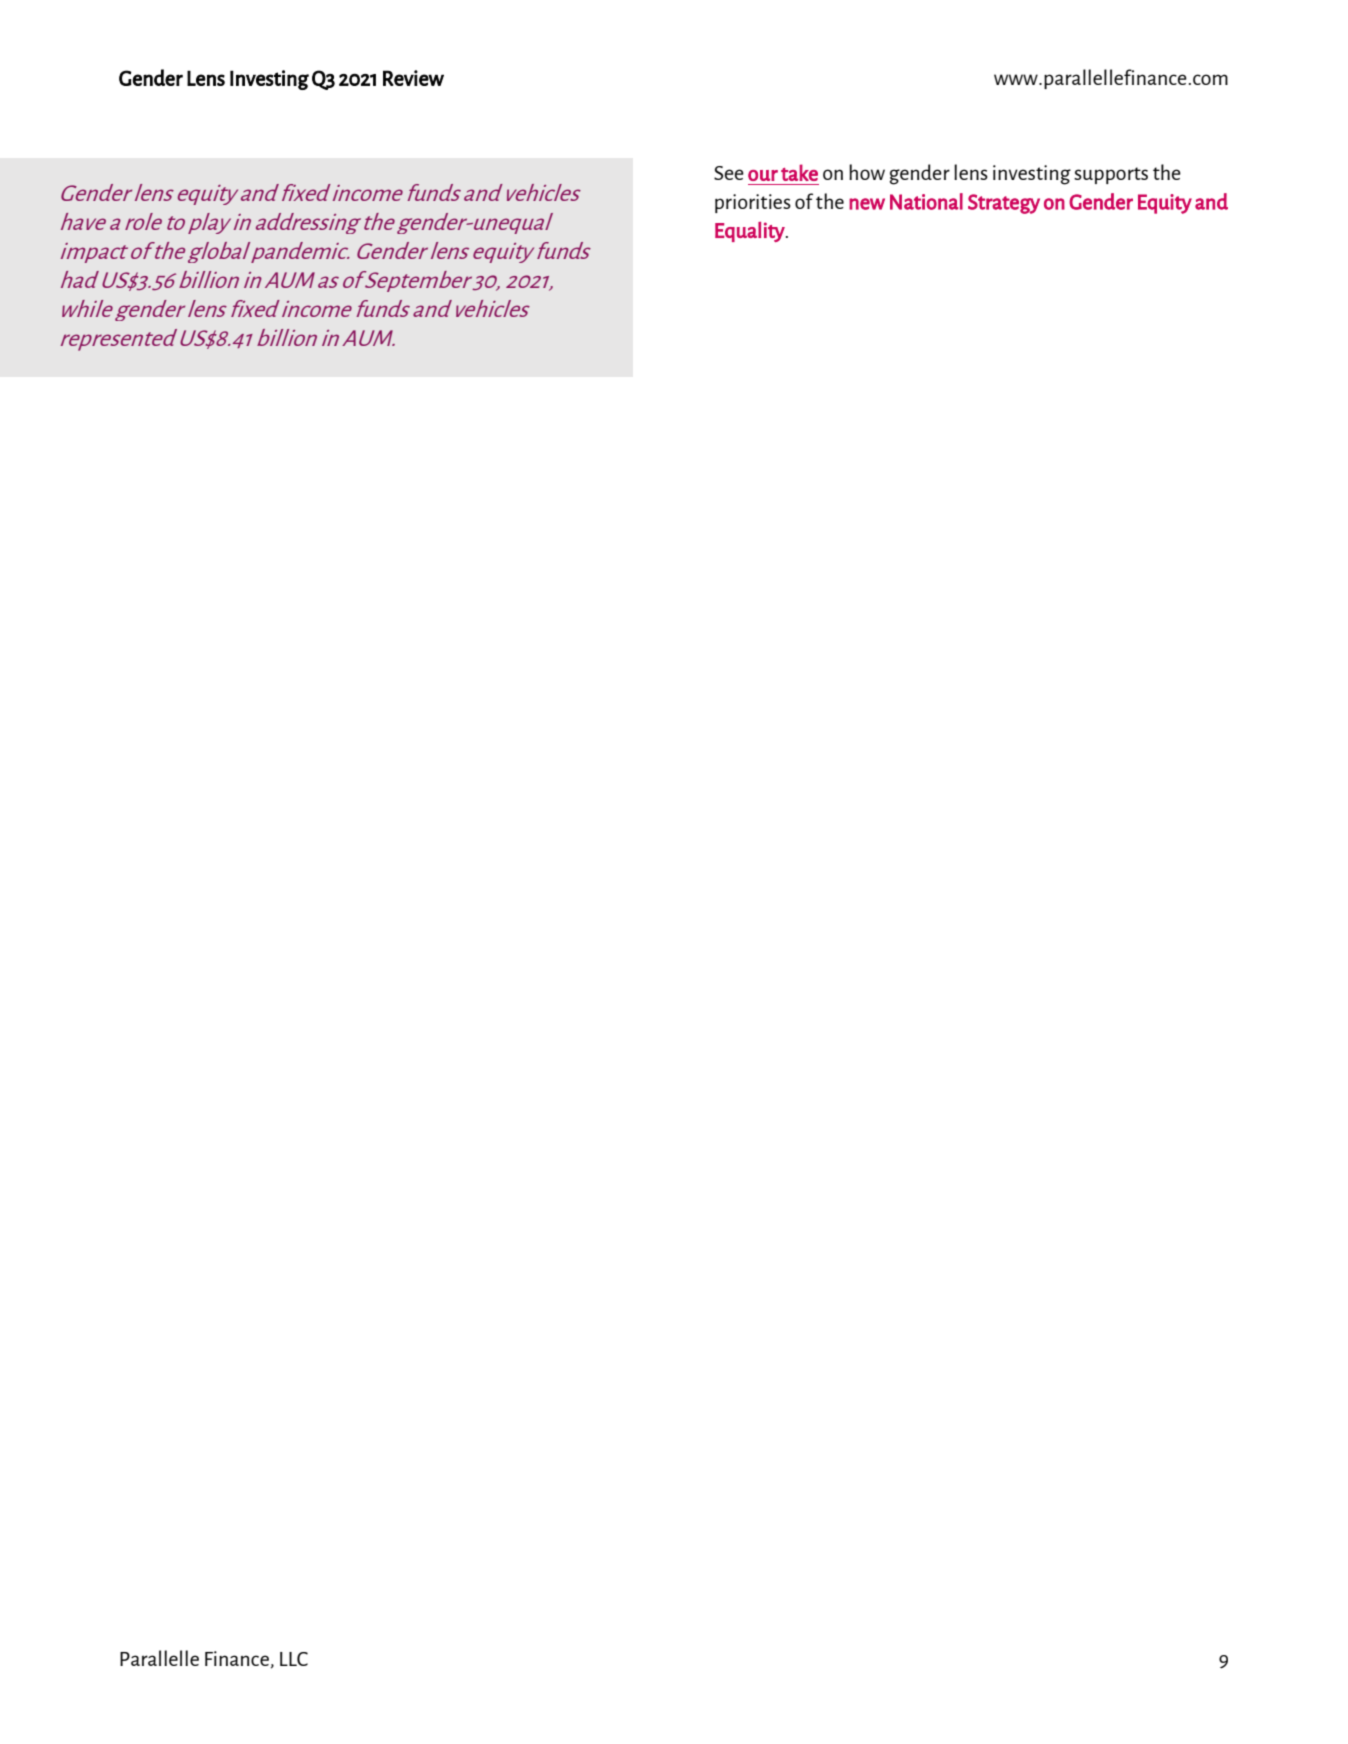 Image resolution: width=1348 pixels, height=1744 pixels. What do you see at coordinates (763, 175) in the document?
I see `our` at bounding box center [763, 175].
